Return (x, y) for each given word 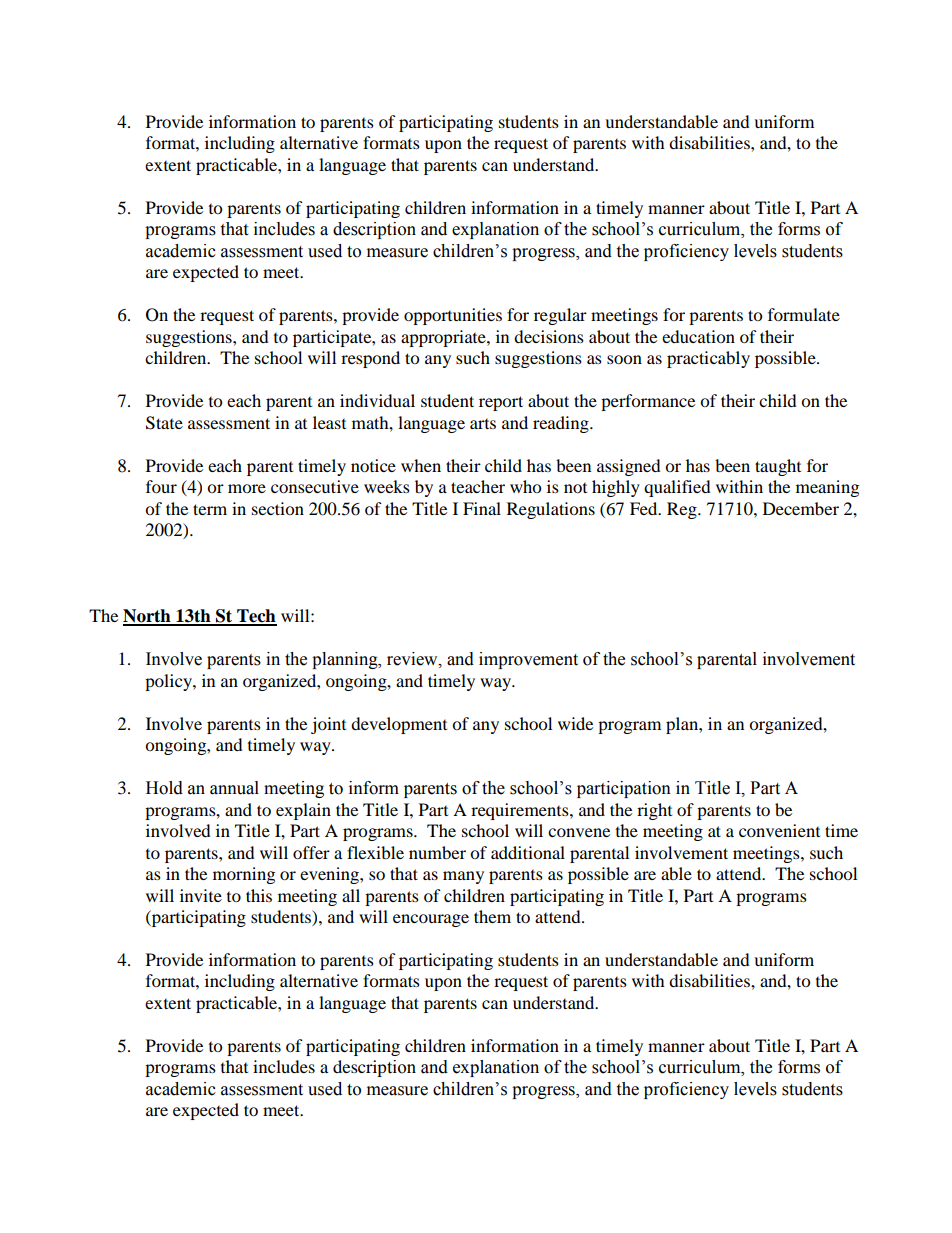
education (698, 336)
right (654, 811)
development (399, 725)
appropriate (444, 338)
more (247, 488)
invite (201, 895)
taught (778, 467)
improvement (528, 660)
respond (370, 359)
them (492, 916)
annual (234, 788)
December (801, 508)
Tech (256, 617)
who (525, 486)
